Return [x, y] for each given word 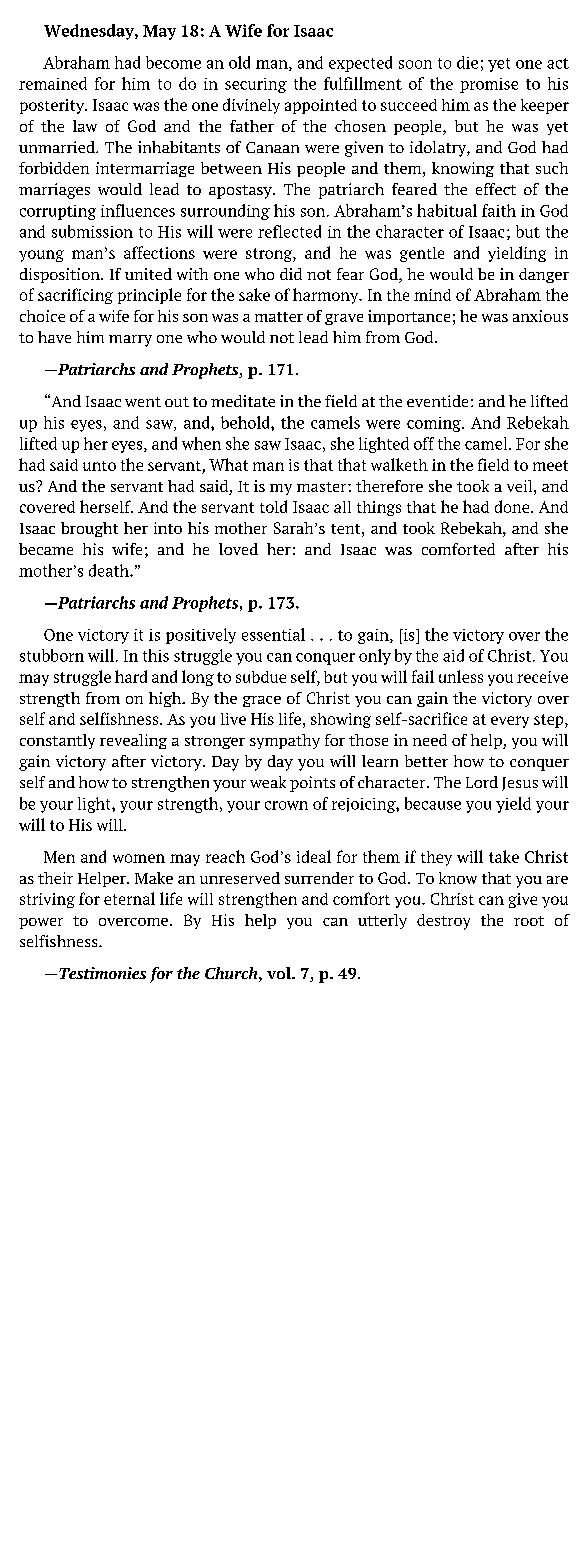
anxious [540, 316]
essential [273, 634]
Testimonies [102, 973]
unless [461, 676]
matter [279, 317]
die [467, 62]
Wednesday [90, 32]
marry [130, 341]
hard [131, 676]
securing [256, 85]
